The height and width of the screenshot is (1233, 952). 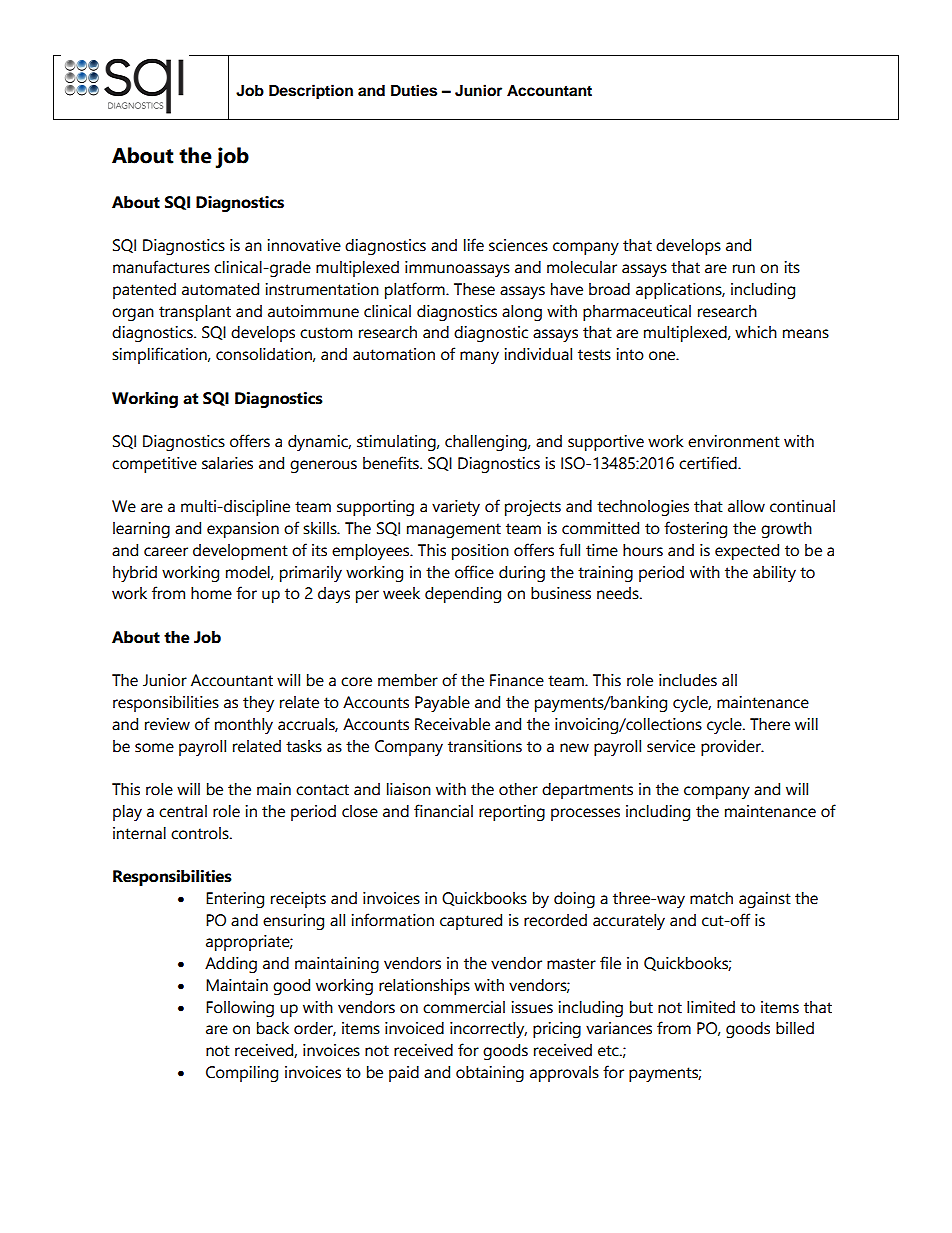 I want to click on Compiling, so click(x=242, y=1074).
